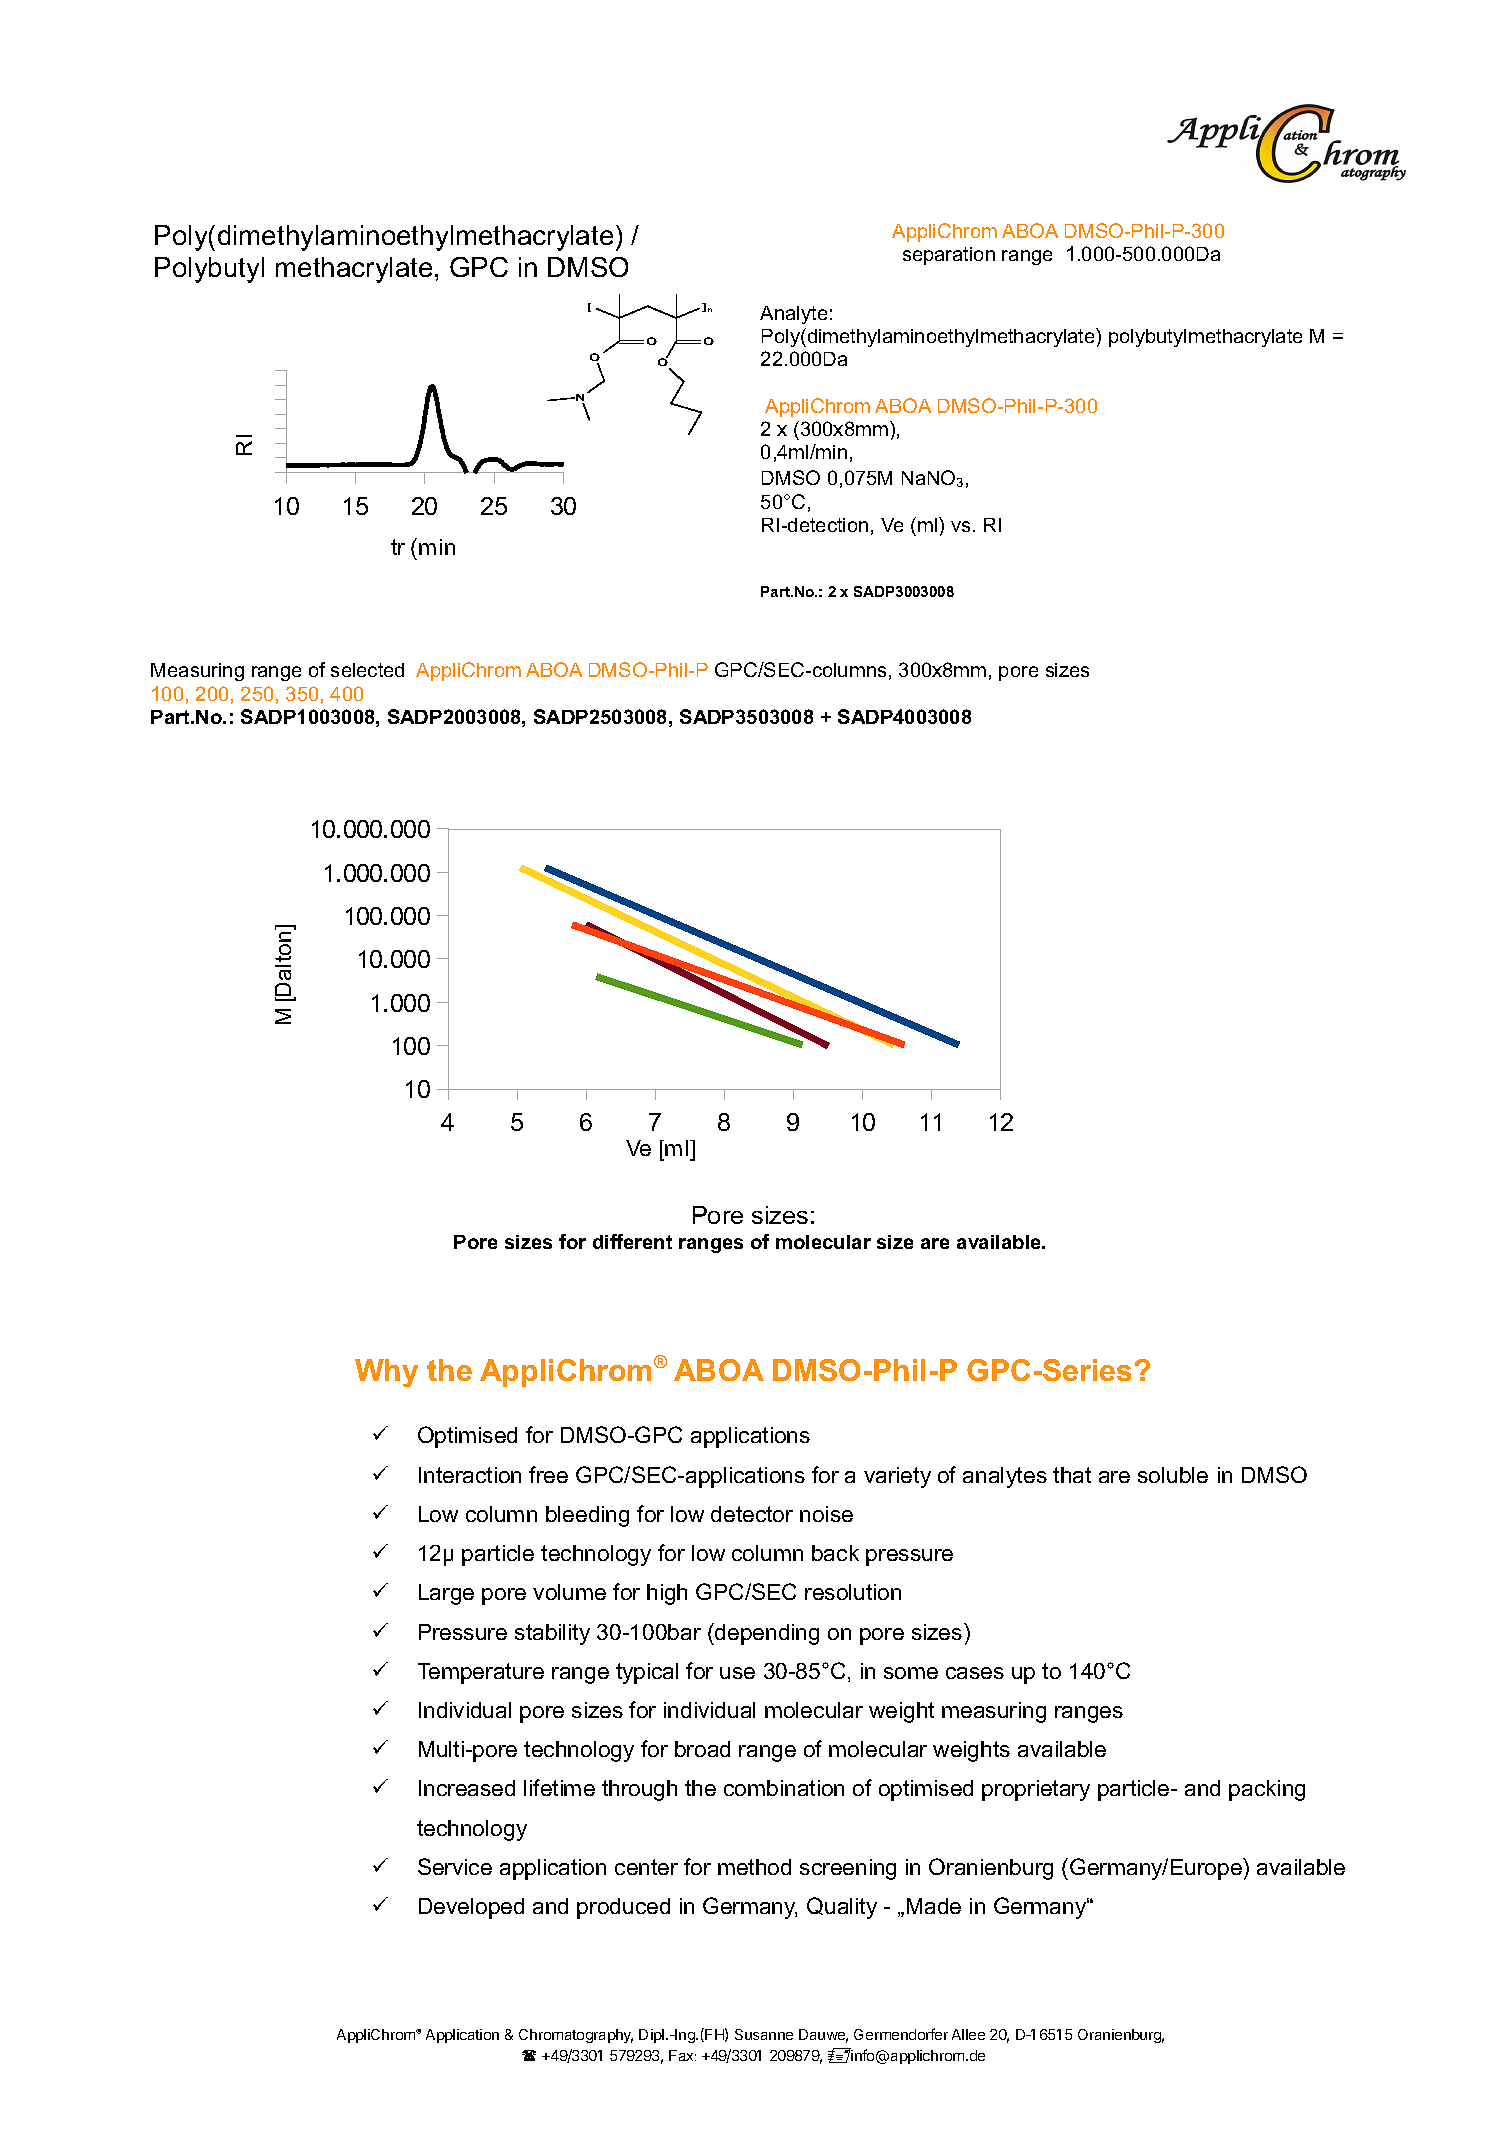  What do you see at coordinates (764, 2034) in the image?
I see `Susanne` at bounding box center [764, 2034].
